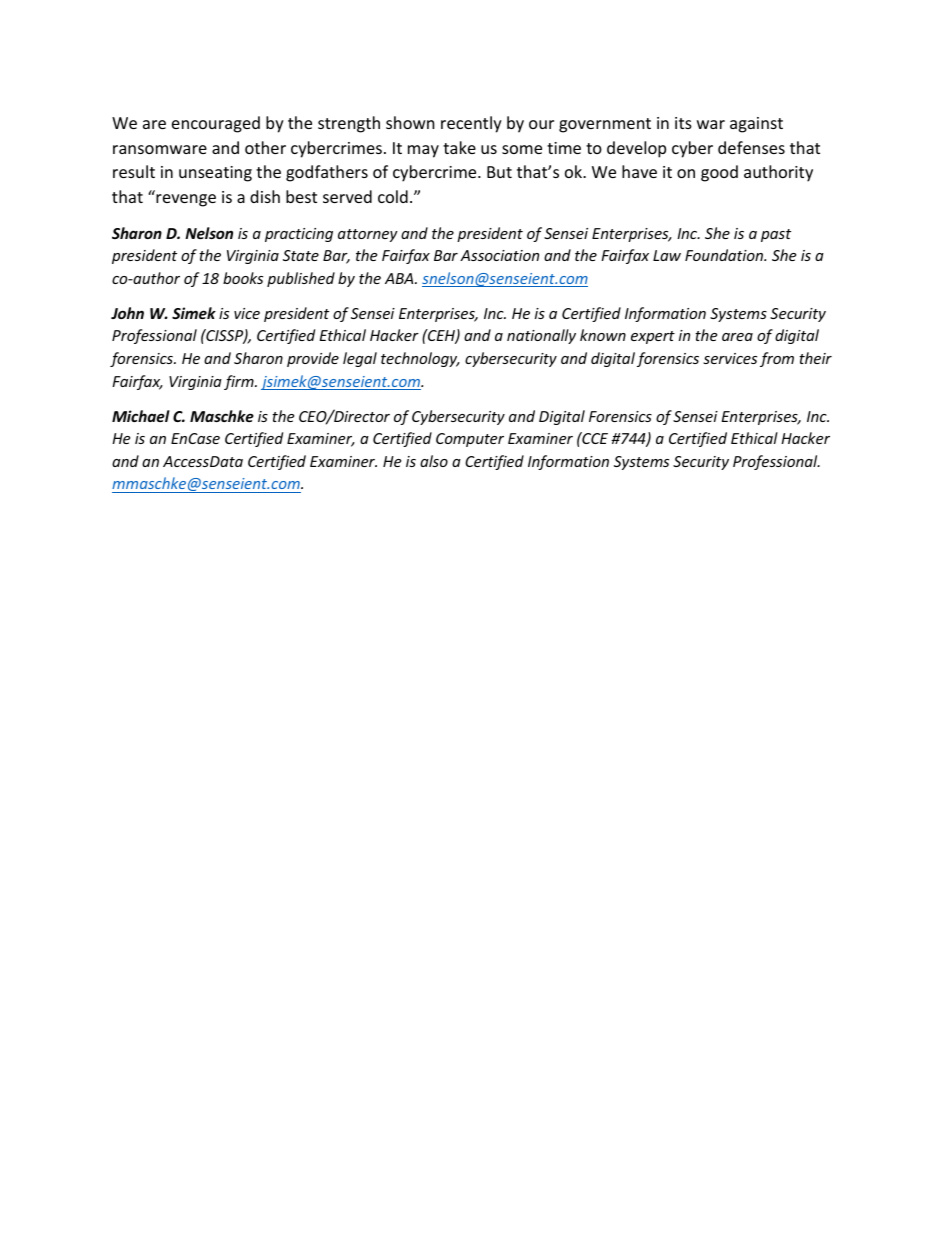  I want to click on nationally, so click(541, 336).
